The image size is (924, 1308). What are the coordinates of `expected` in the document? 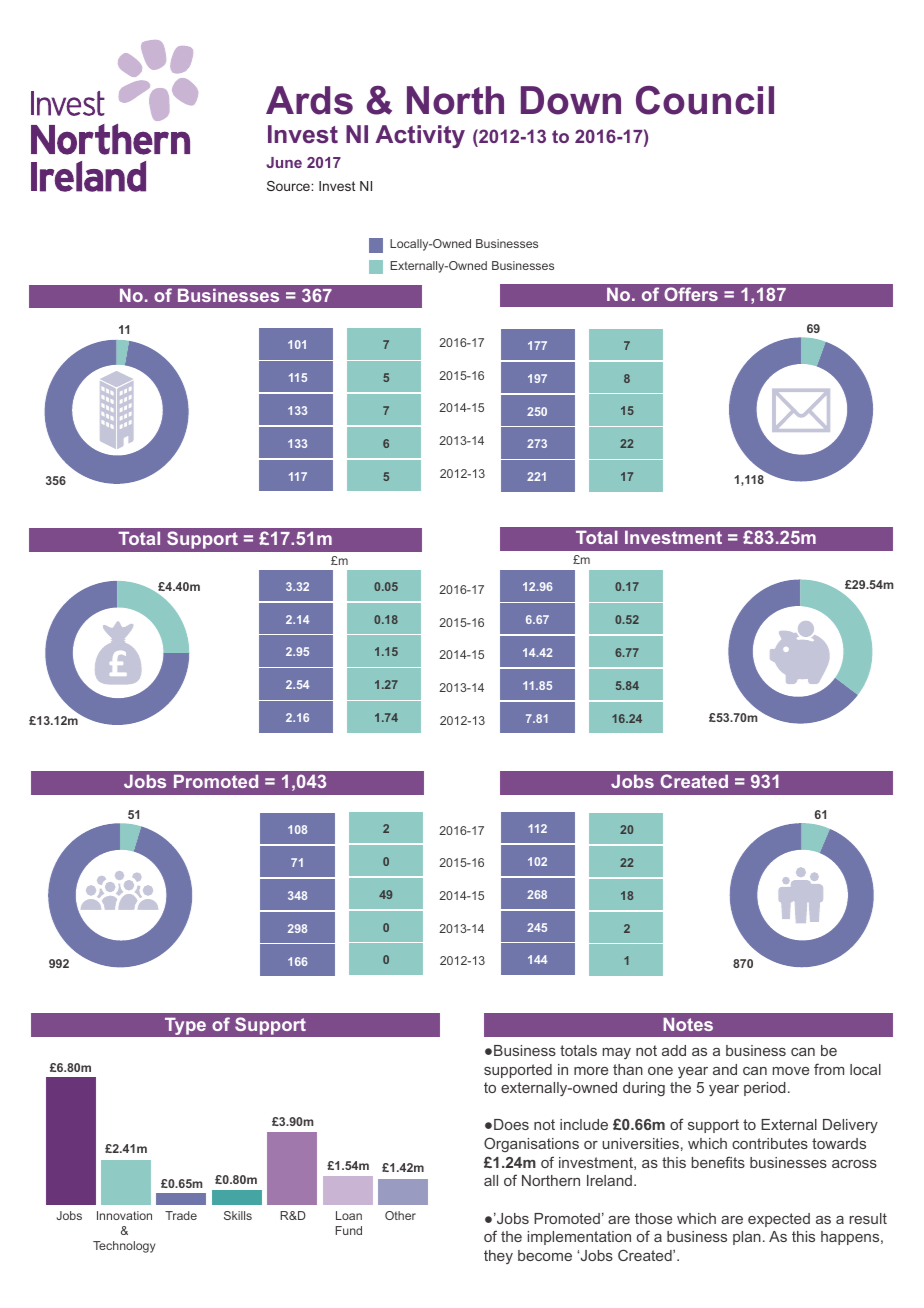 It's located at (779, 1220).
